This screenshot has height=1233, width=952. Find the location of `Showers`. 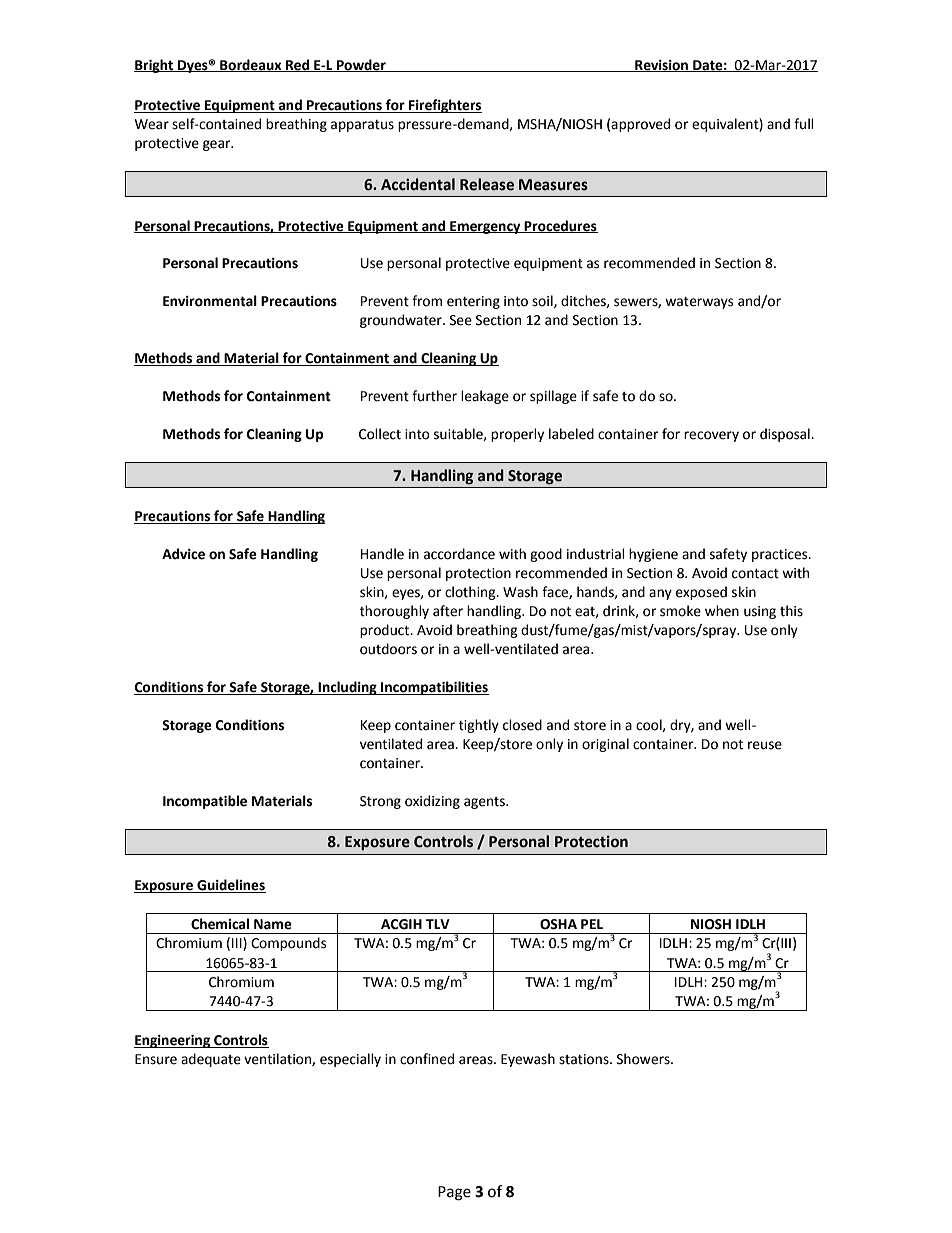

Showers is located at coordinates (644, 1059).
